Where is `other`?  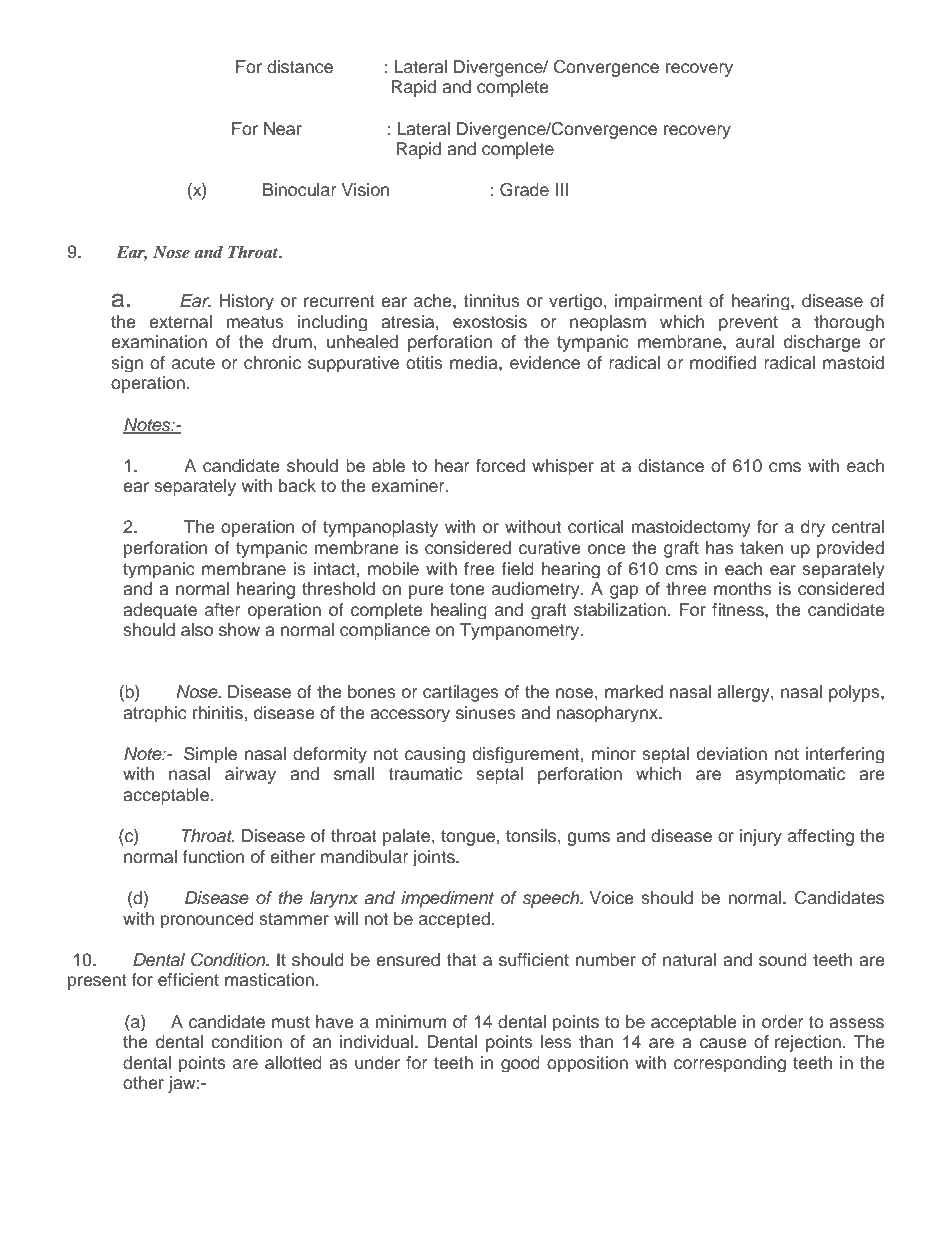 other is located at coordinates (143, 1083).
